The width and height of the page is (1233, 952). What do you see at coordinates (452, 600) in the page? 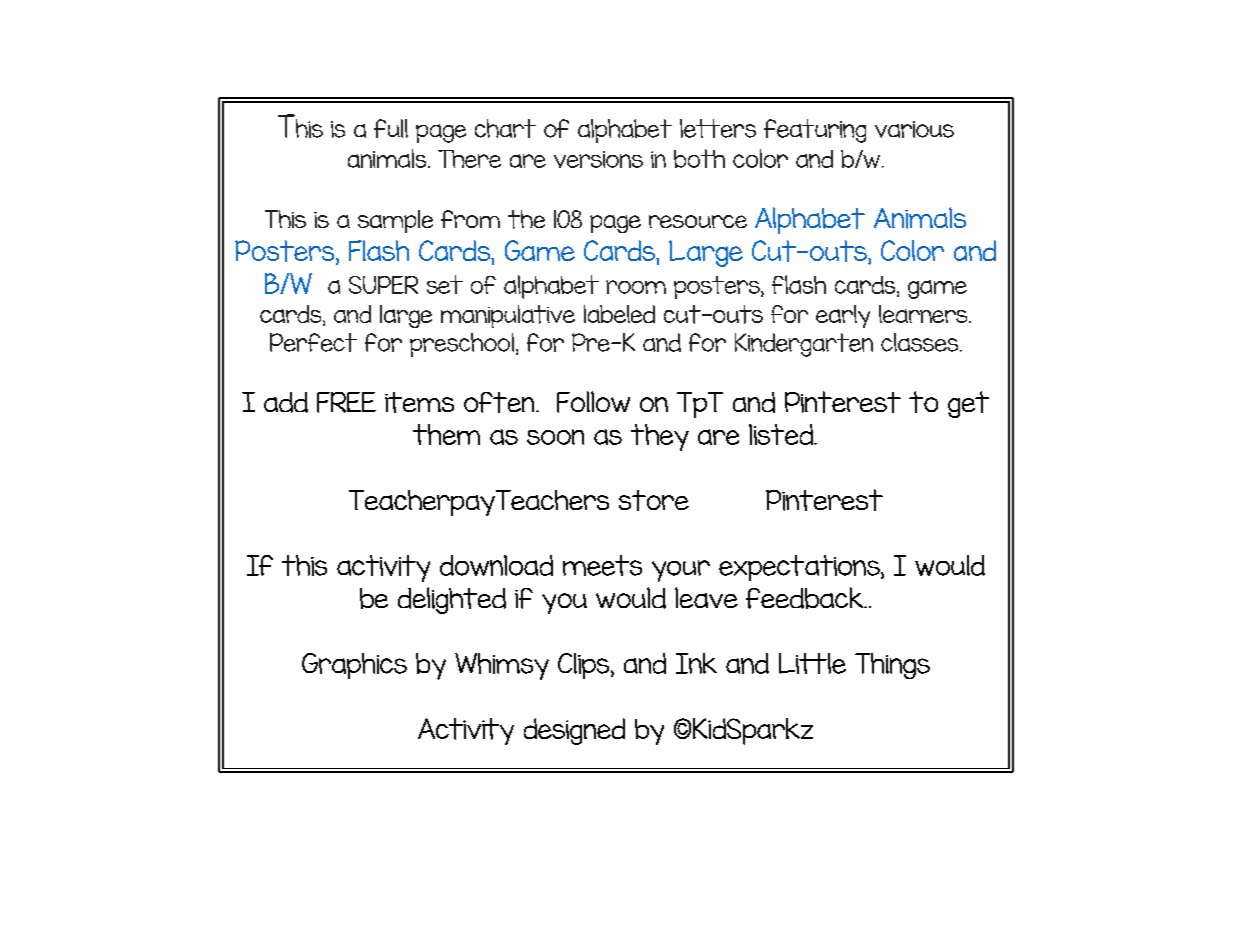
I see `delighted` at bounding box center [452, 600].
